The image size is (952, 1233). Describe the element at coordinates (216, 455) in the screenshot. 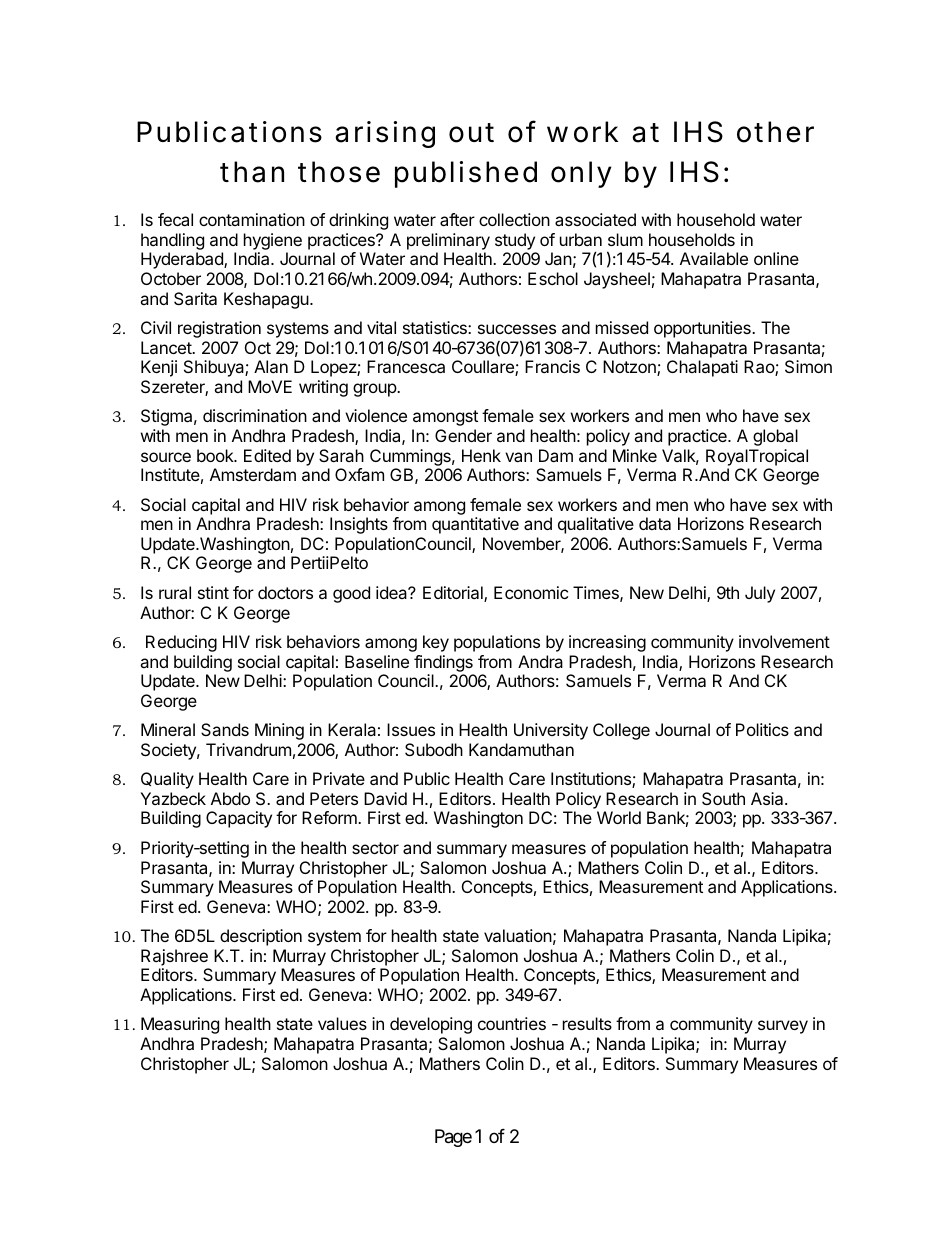

I see `book` at that location.
